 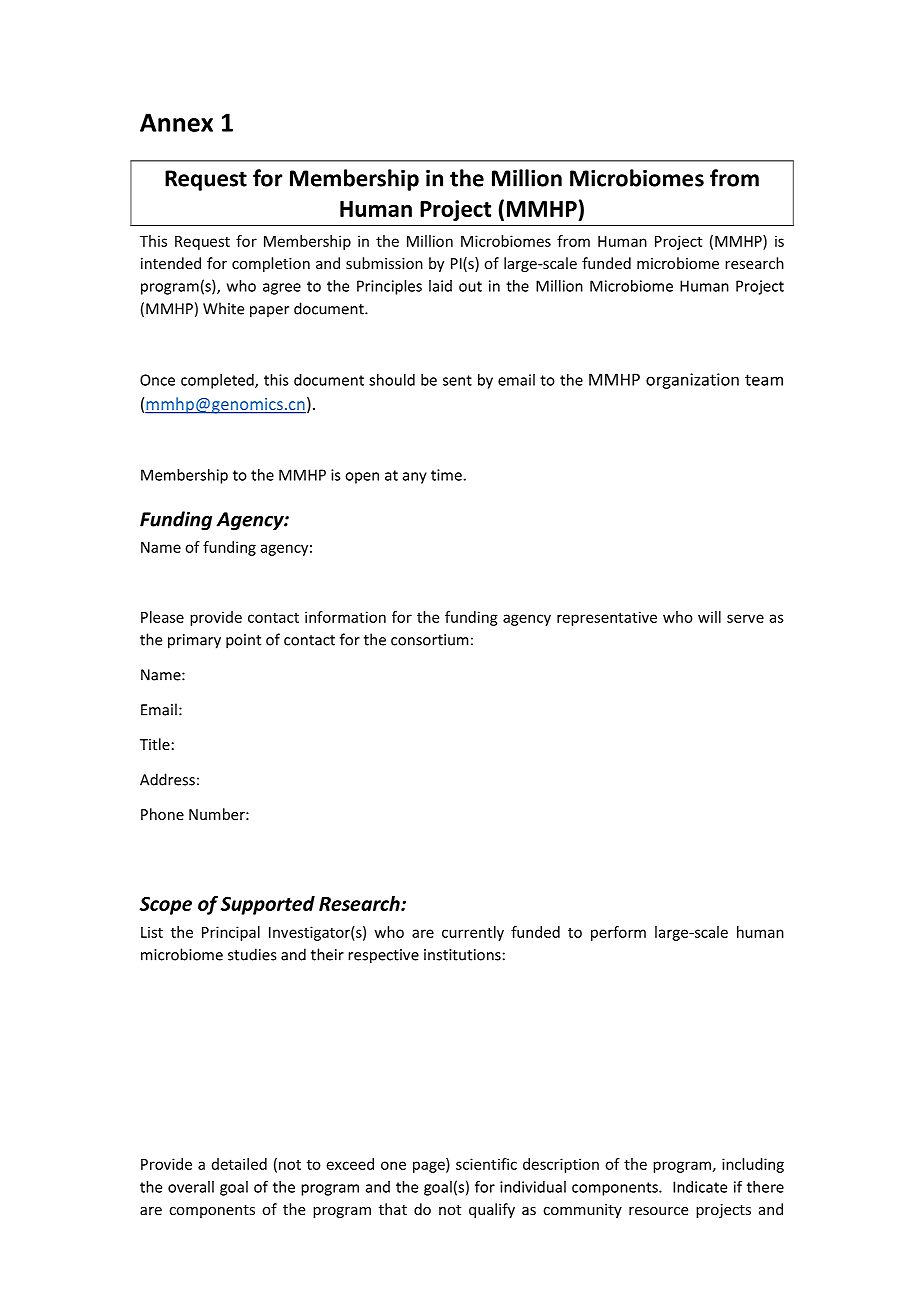 What do you see at coordinates (384, 263) in the screenshot?
I see `submission` at bounding box center [384, 263].
